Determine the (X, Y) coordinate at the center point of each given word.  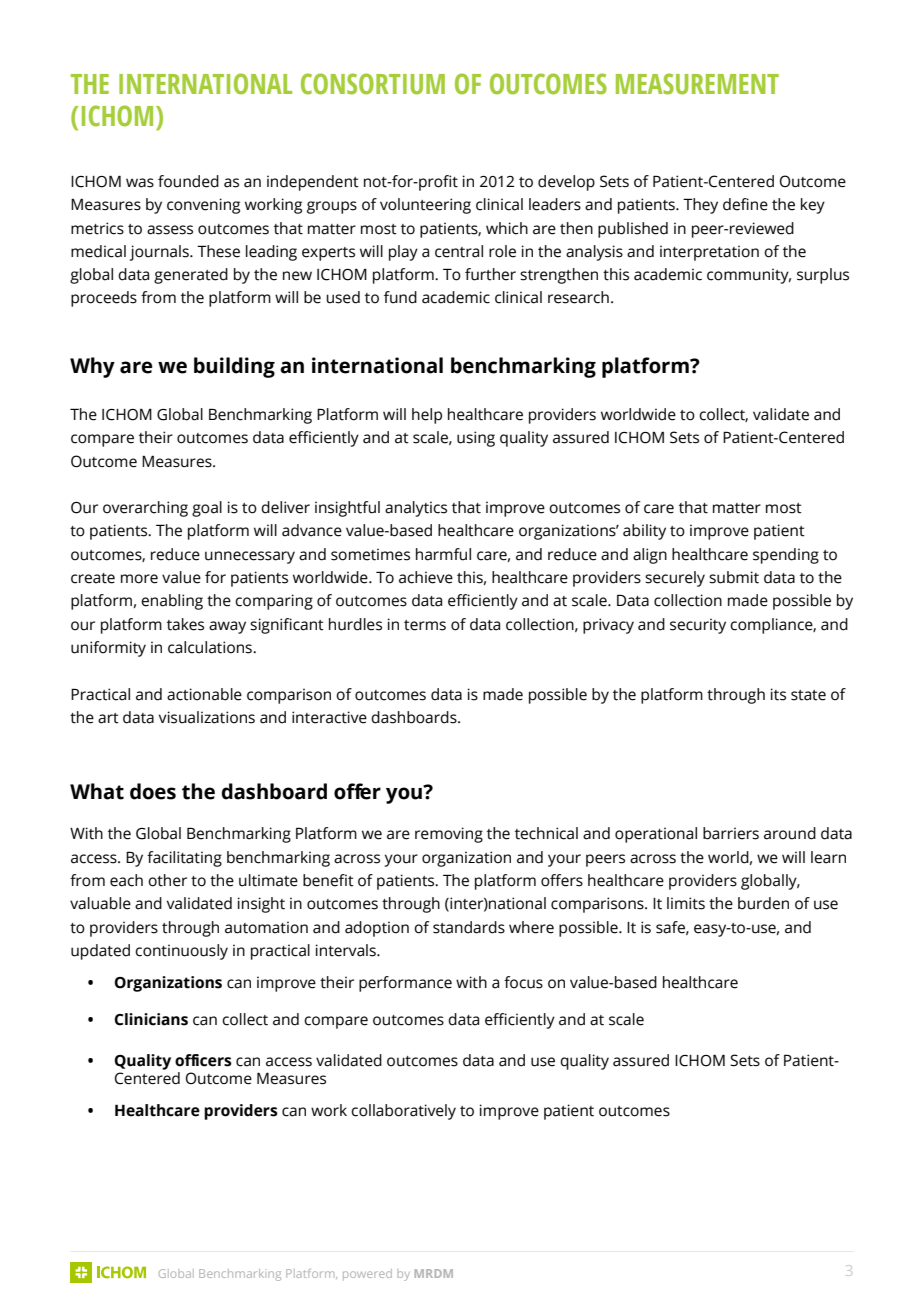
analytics (416, 509)
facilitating (184, 859)
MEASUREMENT (697, 84)
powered (367, 1275)
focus (523, 982)
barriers (731, 833)
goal (207, 509)
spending (786, 556)
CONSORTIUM (373, 84)
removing (449, 835)
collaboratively (403, 1112)
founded (188, 181)
